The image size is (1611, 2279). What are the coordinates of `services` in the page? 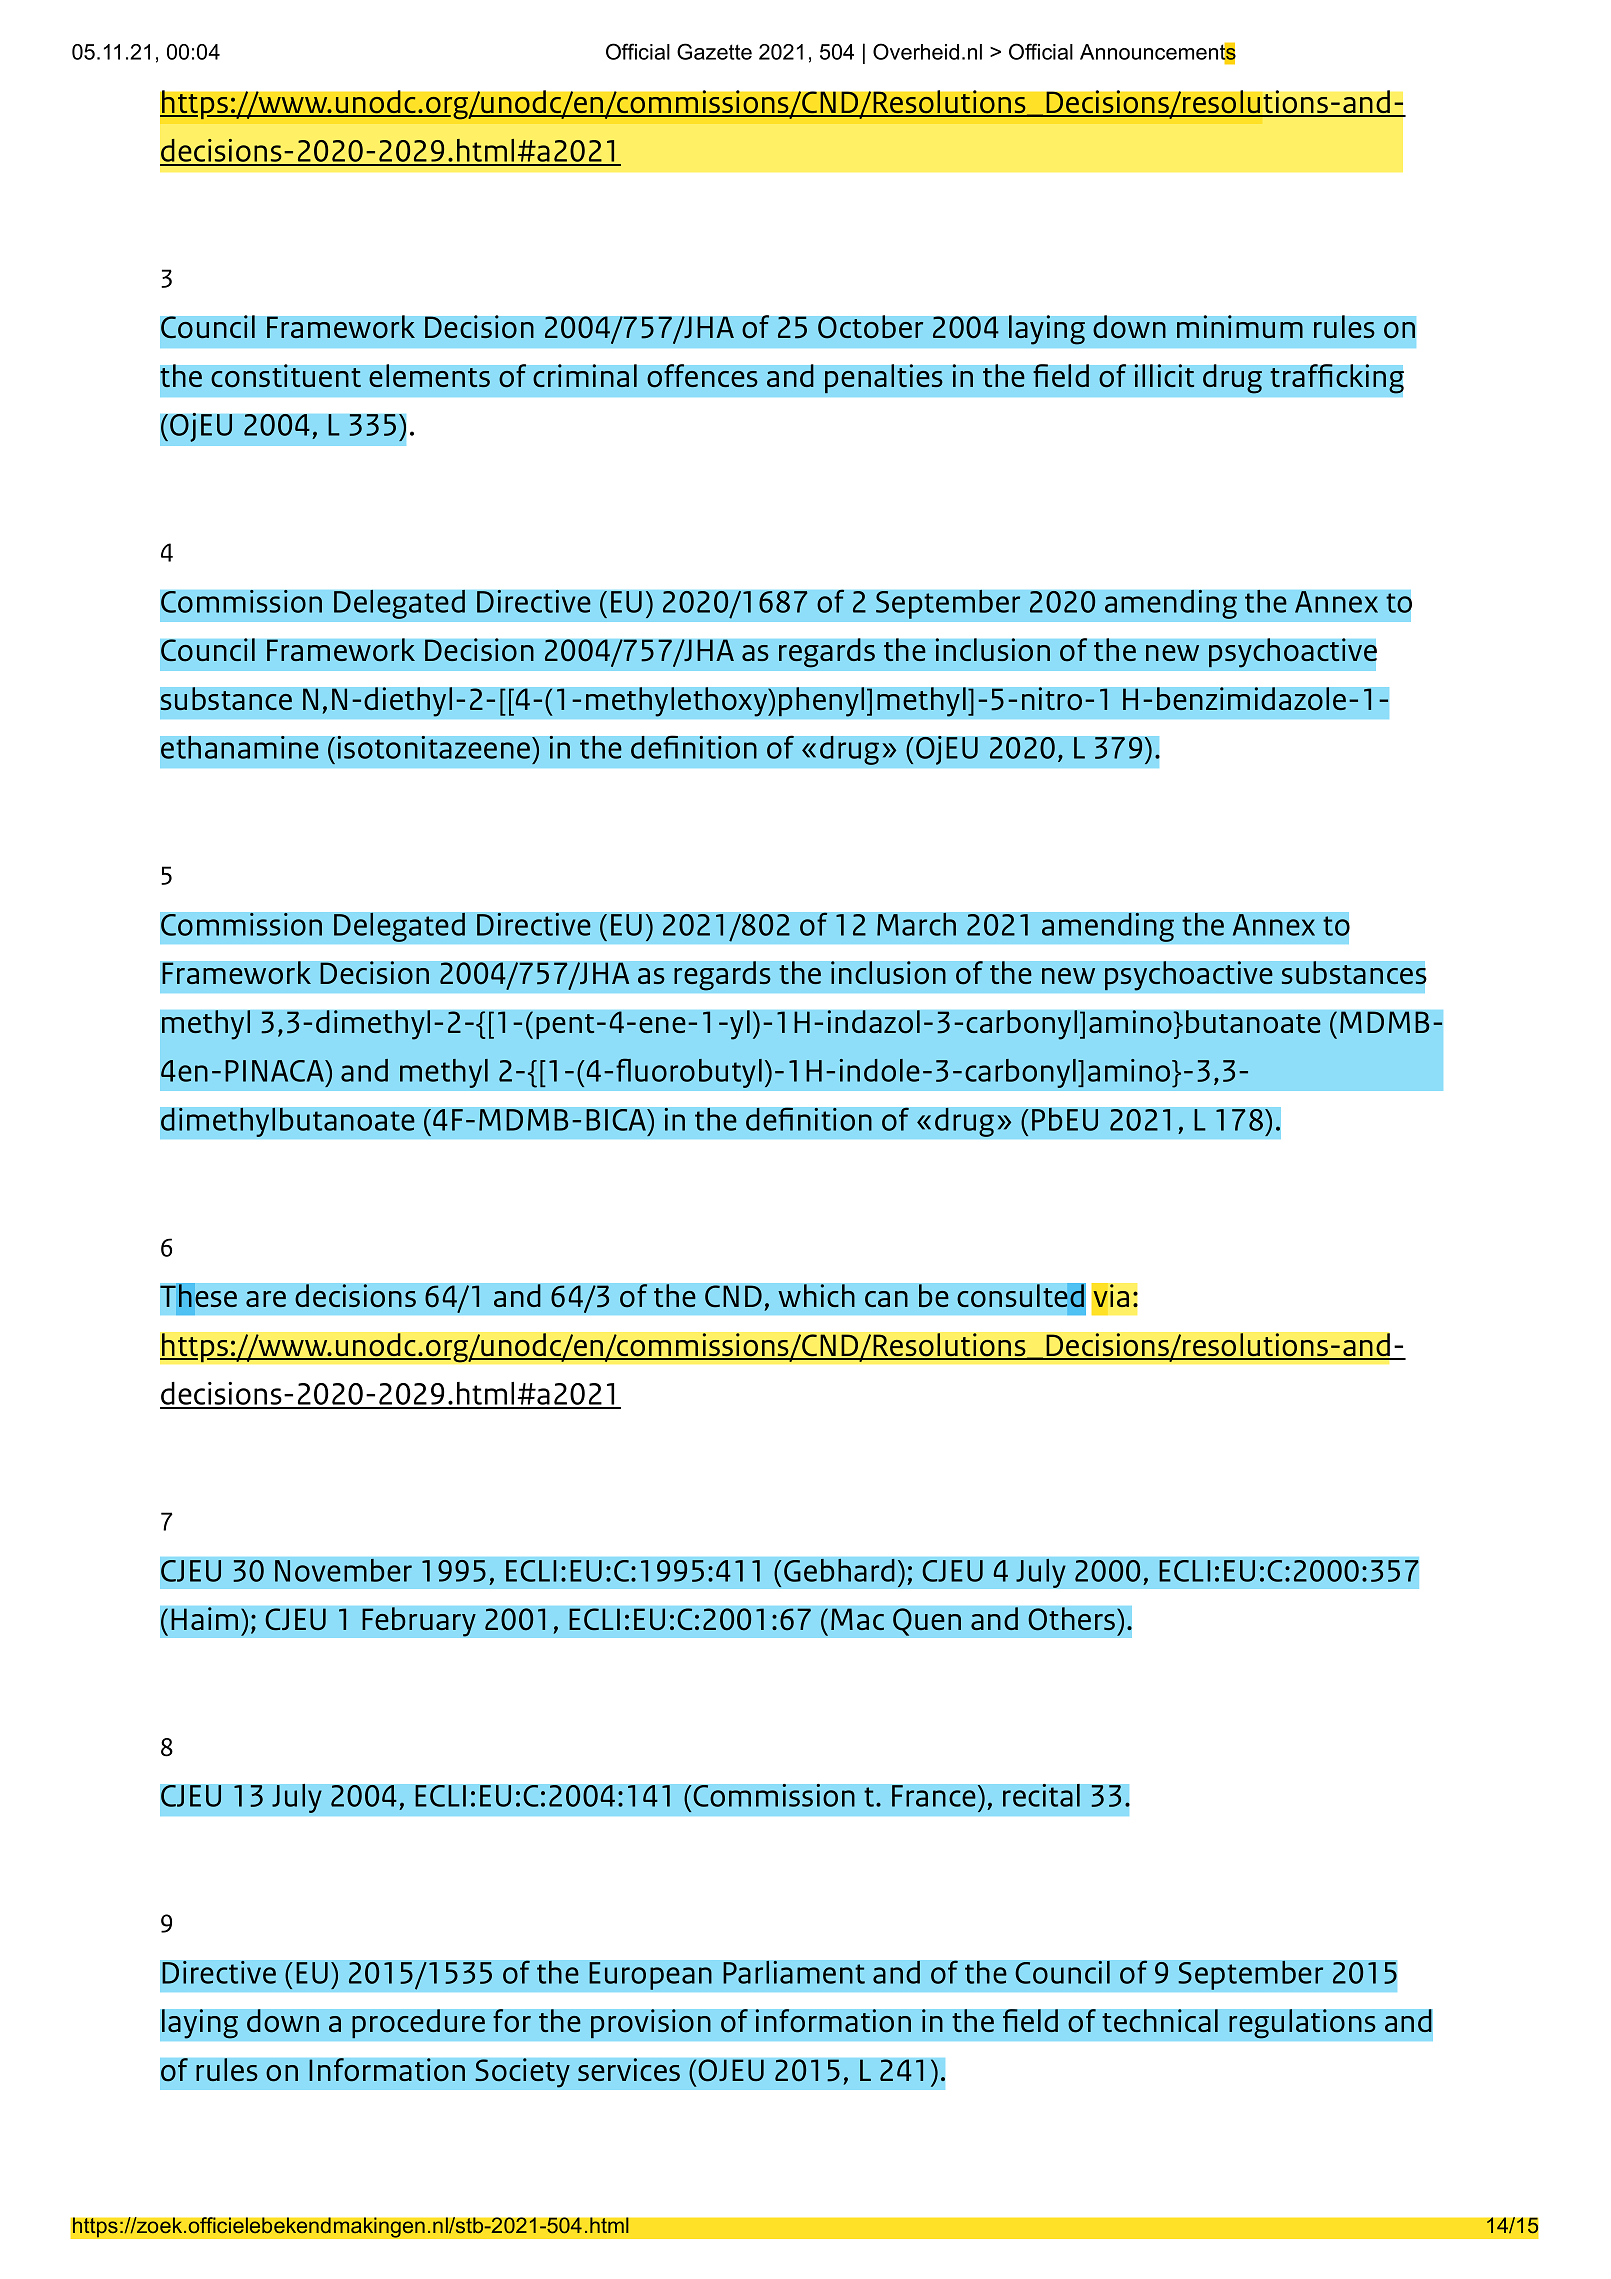 It's located at (629, 2070).
